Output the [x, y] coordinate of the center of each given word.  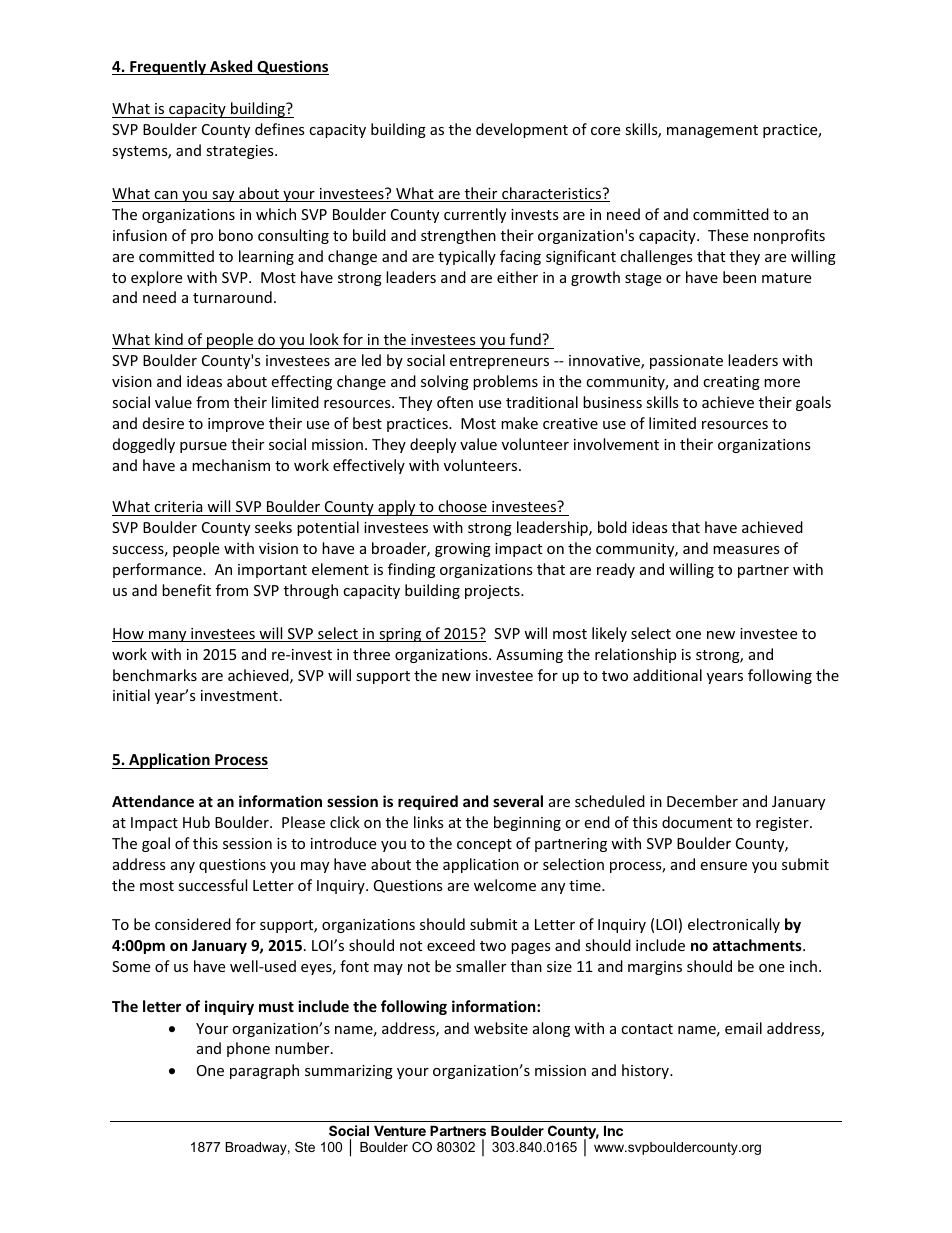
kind [169, 339]
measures [746, 550]
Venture [400, 1130]
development [522, 130]
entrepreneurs [499, 362]
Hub [196, 822]
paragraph [264, 1071]
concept [484, 845]
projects [493, 592]
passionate [686, 362]
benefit [186, 590]
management [712, 131]
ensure [723, 866]
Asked [231, 67]
